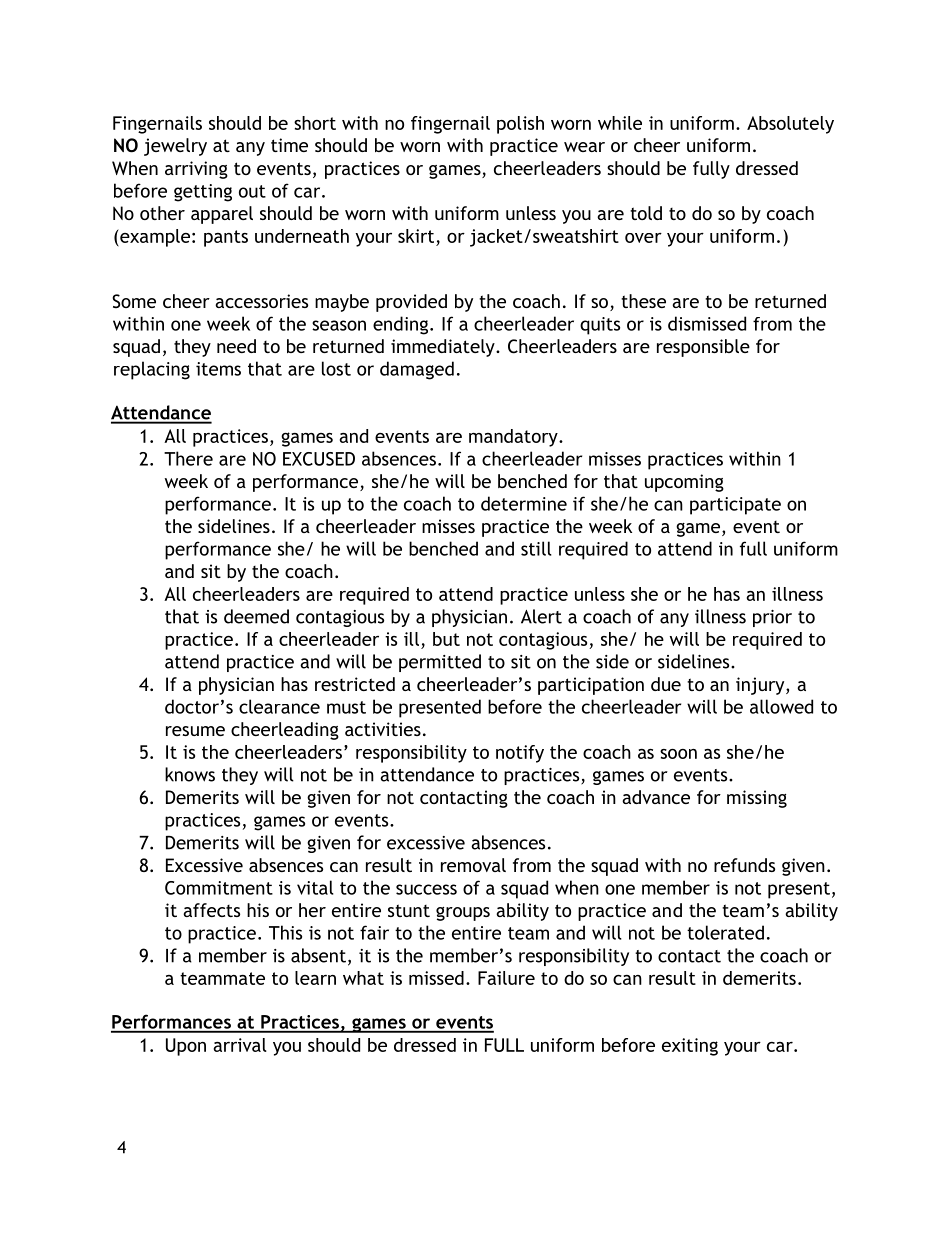 This screenshot has width=952, height=1233. I want to click on Failure, so click(506, 978).
